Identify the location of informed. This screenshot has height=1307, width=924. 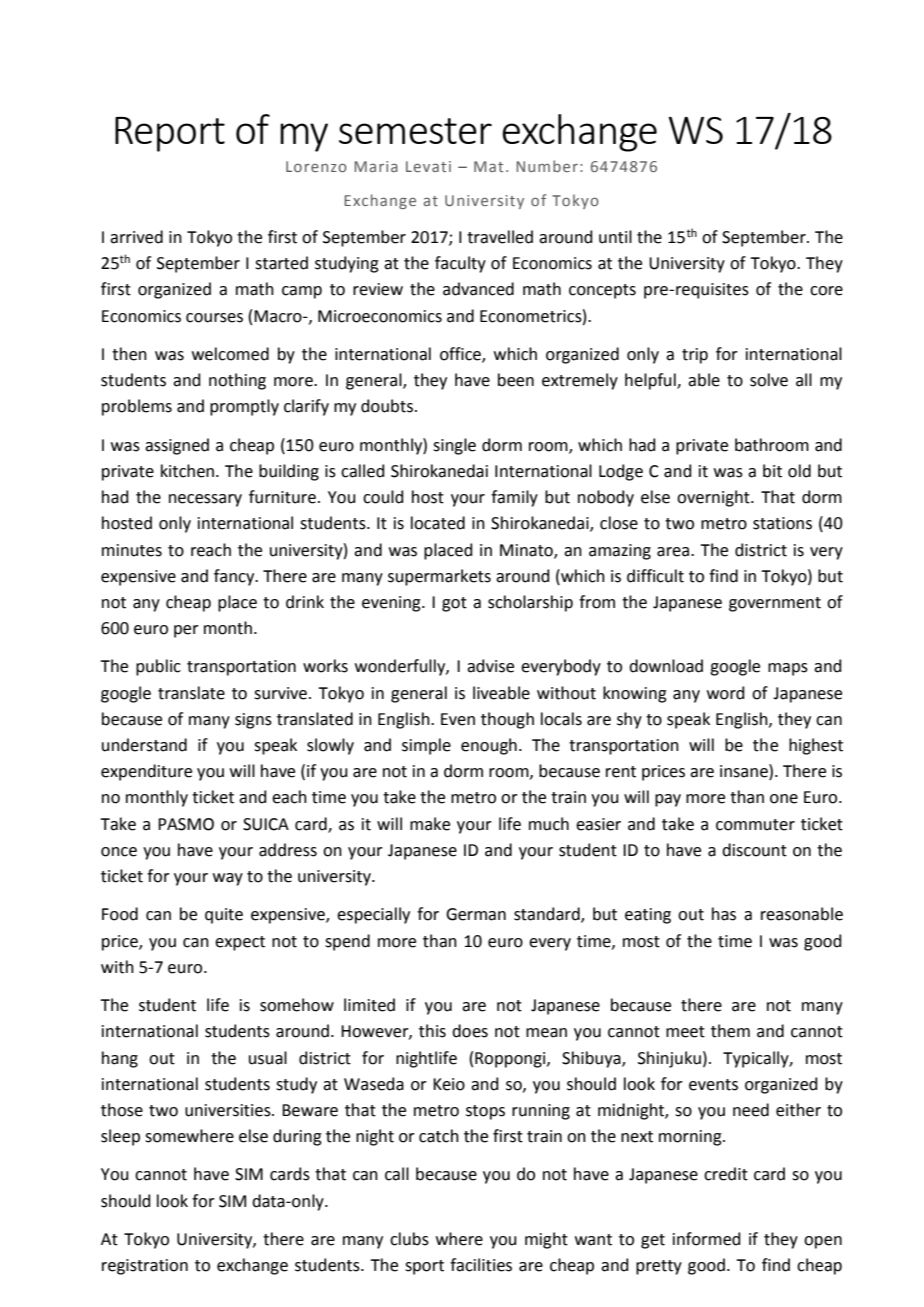
(707, 1239).
